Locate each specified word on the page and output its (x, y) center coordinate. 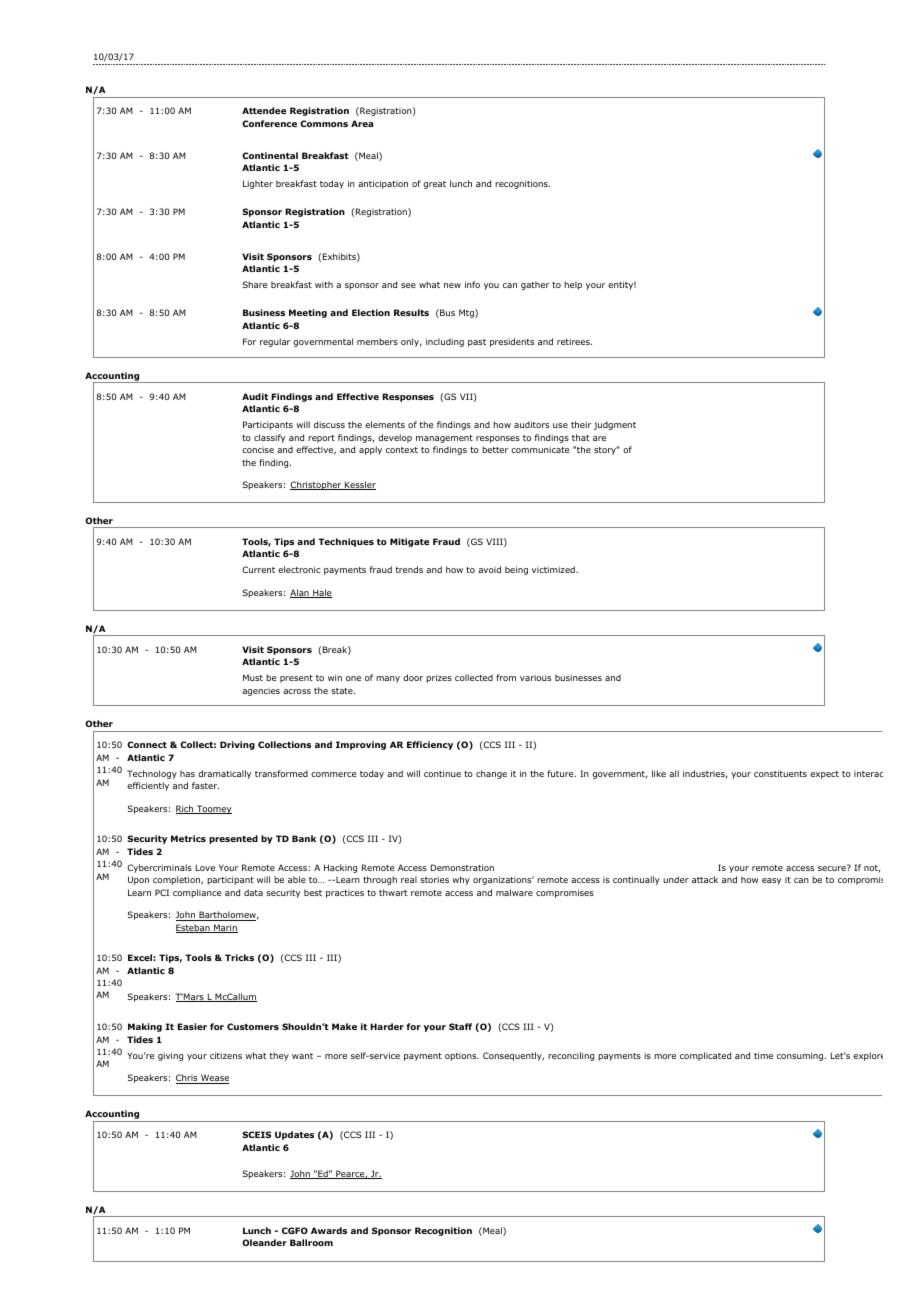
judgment (615, 425)
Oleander (264, 1242)
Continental (270, 155)
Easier (192, 1026)
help (573, 285)
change (491, 774)
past (477, 343)
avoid (489, 569)
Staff (460, 1026)
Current (258, 569)
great (434, 185)
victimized (554, 569)
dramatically (224, 774)
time (763, 1055)
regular (275, 342)
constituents (780, 773)
